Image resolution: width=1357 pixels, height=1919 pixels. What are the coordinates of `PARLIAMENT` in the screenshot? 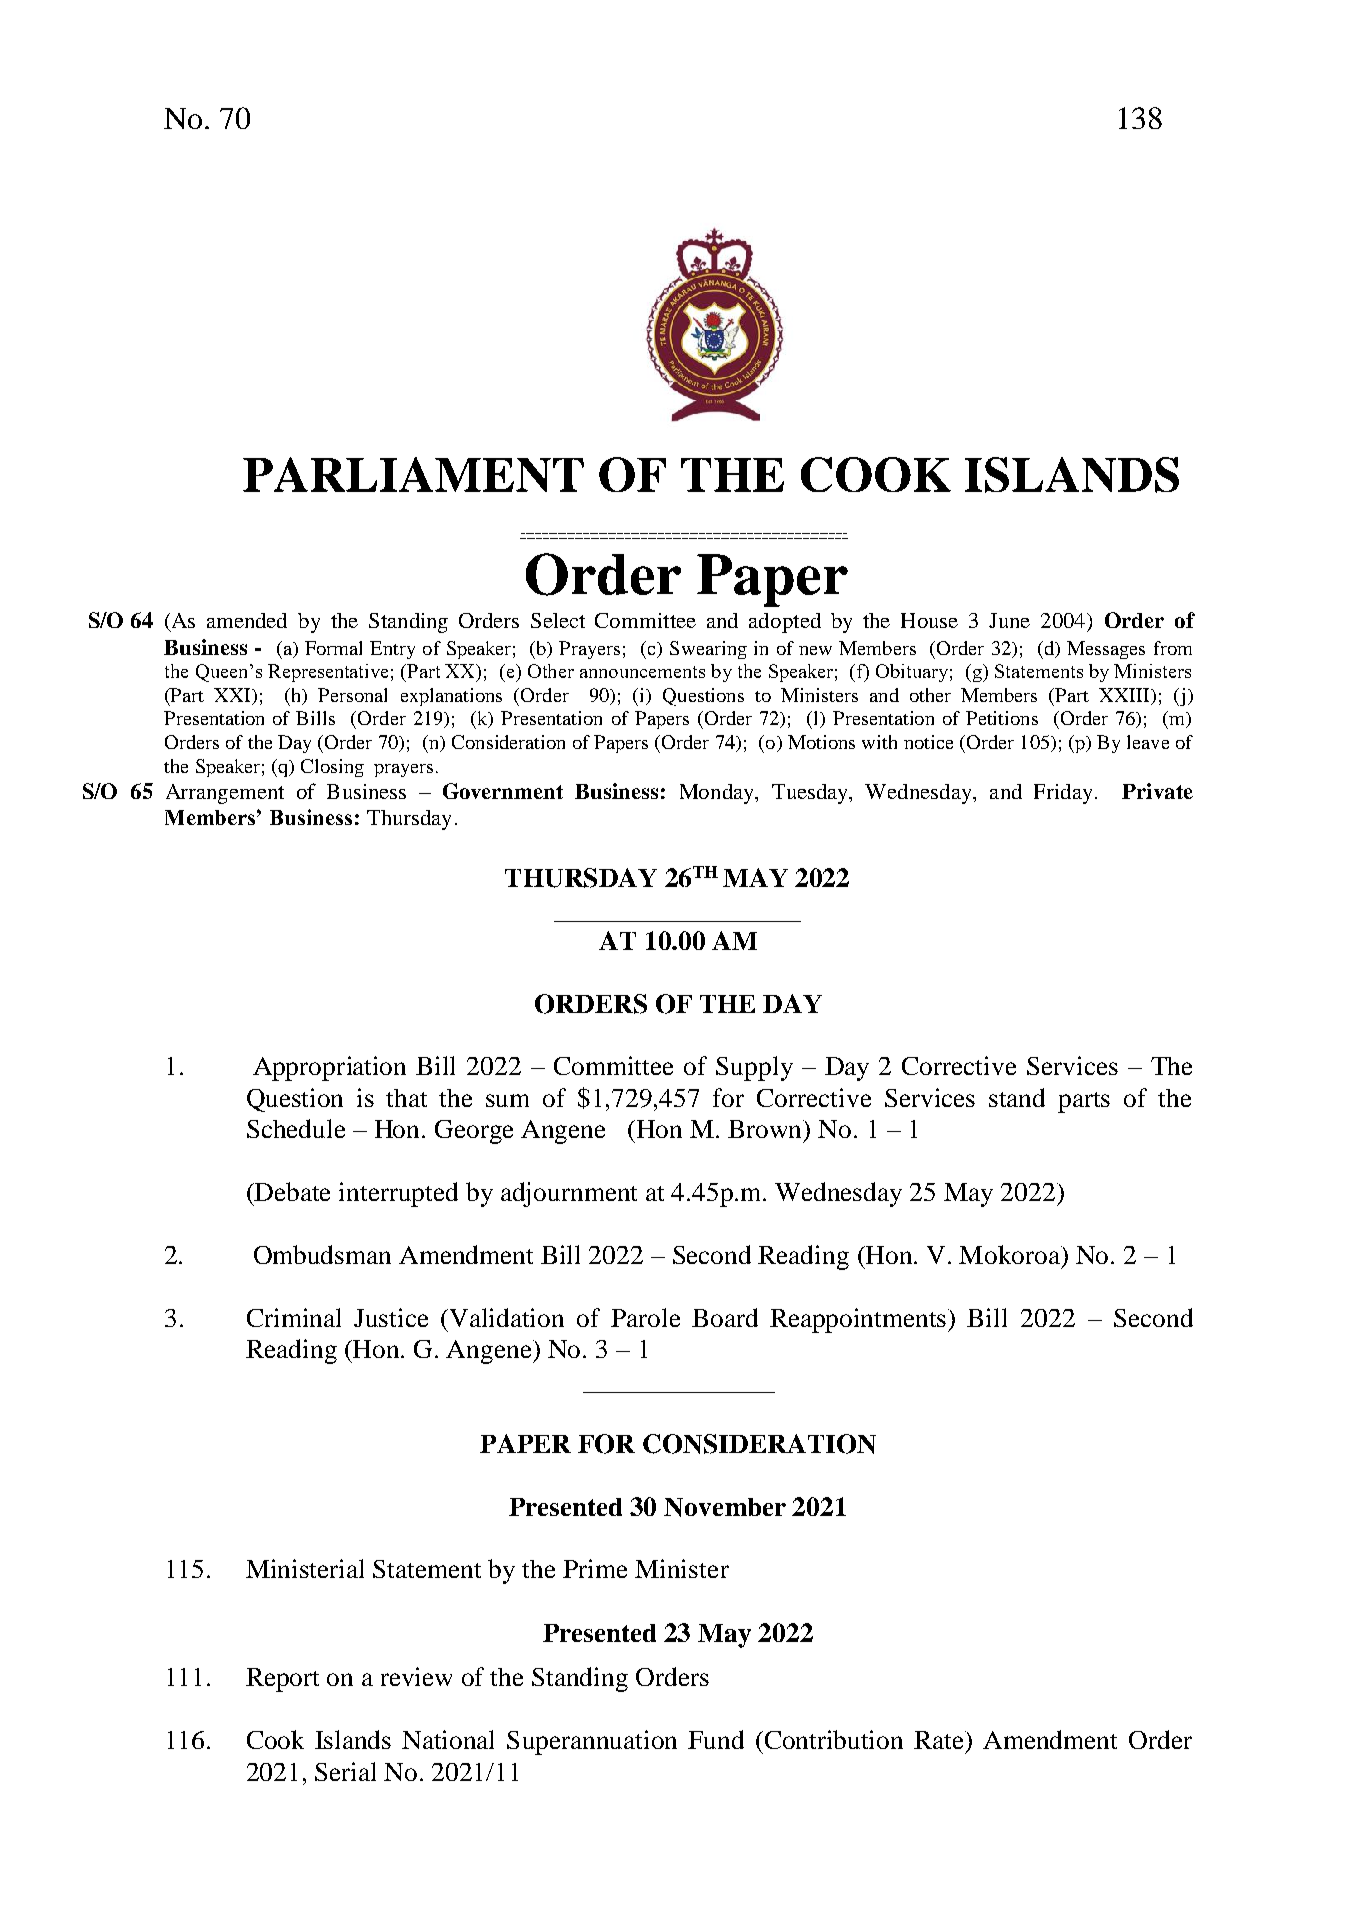 It's located at (413, 474).
